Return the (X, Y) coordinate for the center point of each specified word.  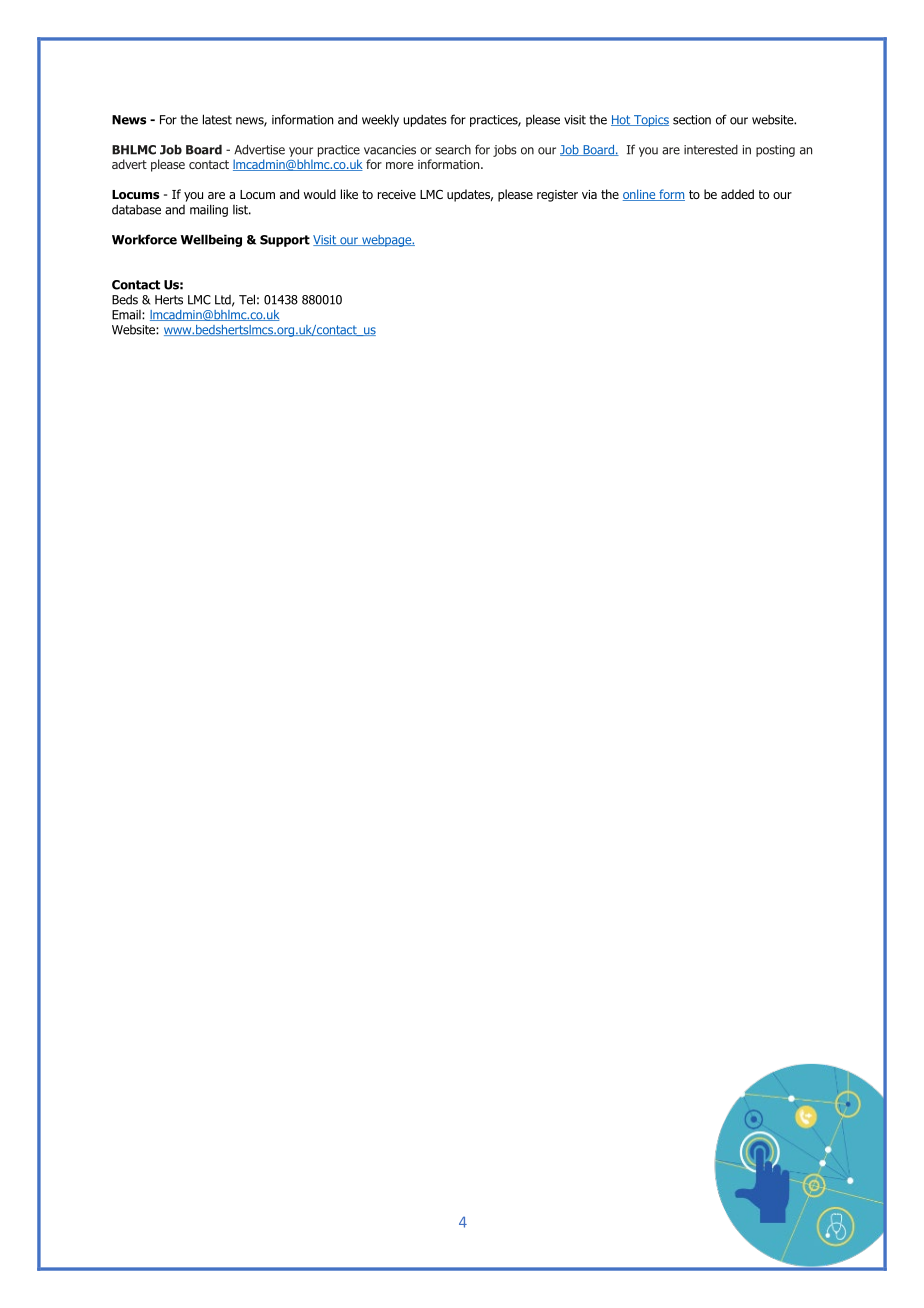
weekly (380, 120)
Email (127, 315)
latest (217, 119)
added (737, 194)
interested (711, 150)
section (692, 120)
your (301, 152)
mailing (209, 210)
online (640, 195)
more (399, 165)
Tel (247, 299)
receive (397, 194)
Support (285, 241)
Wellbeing (211, 240)
